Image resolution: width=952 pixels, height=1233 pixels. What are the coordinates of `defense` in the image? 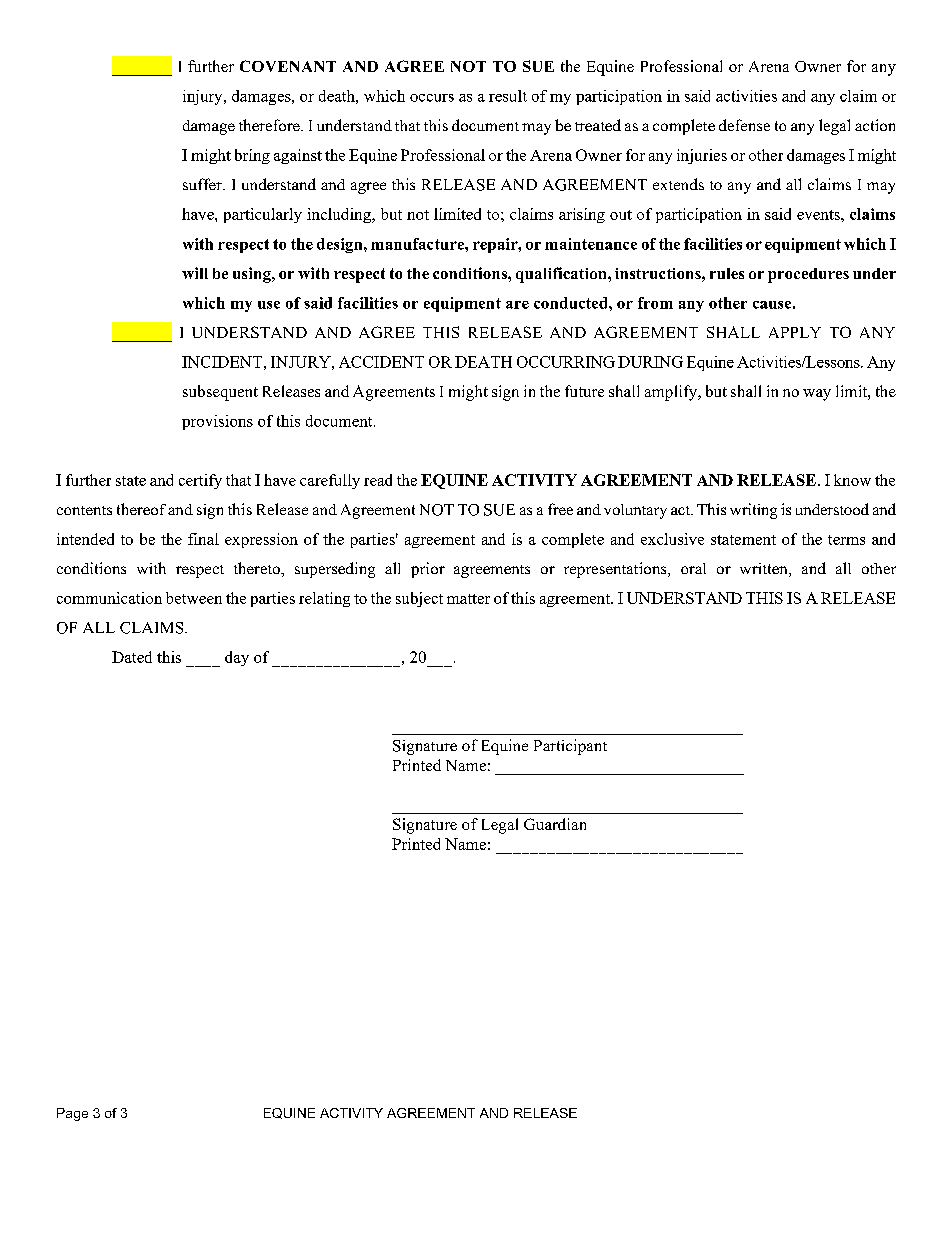 It's located at (744, 125).
